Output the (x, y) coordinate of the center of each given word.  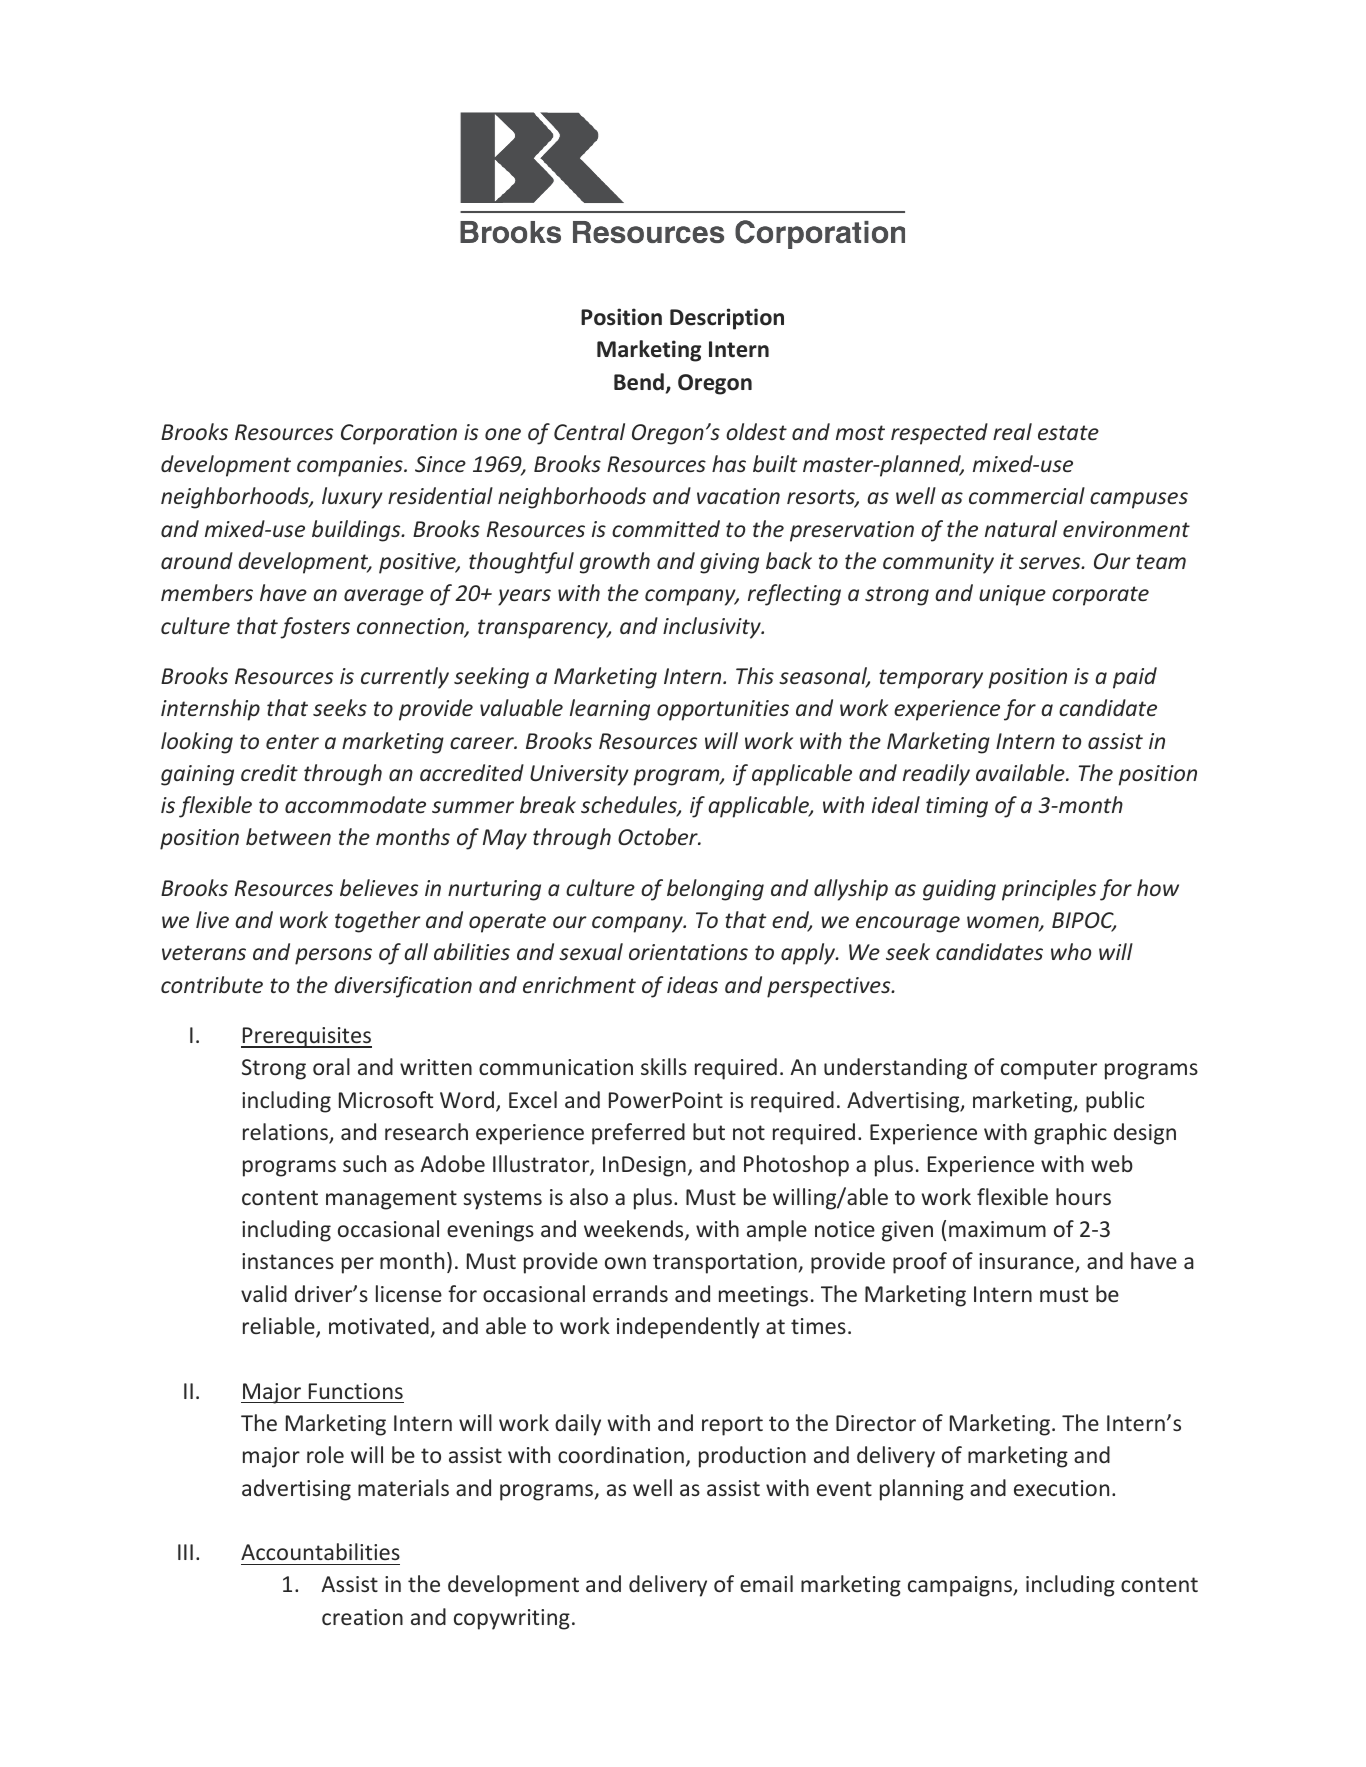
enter (292, 741)
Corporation (399, 434)
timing (957, 807)
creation (362, 1617)
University (579, 775)
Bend (639, 382)
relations (286, 1133)
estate (1068, 432)
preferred (638, 1134)
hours (1083, 1196)
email (766, 1583)
